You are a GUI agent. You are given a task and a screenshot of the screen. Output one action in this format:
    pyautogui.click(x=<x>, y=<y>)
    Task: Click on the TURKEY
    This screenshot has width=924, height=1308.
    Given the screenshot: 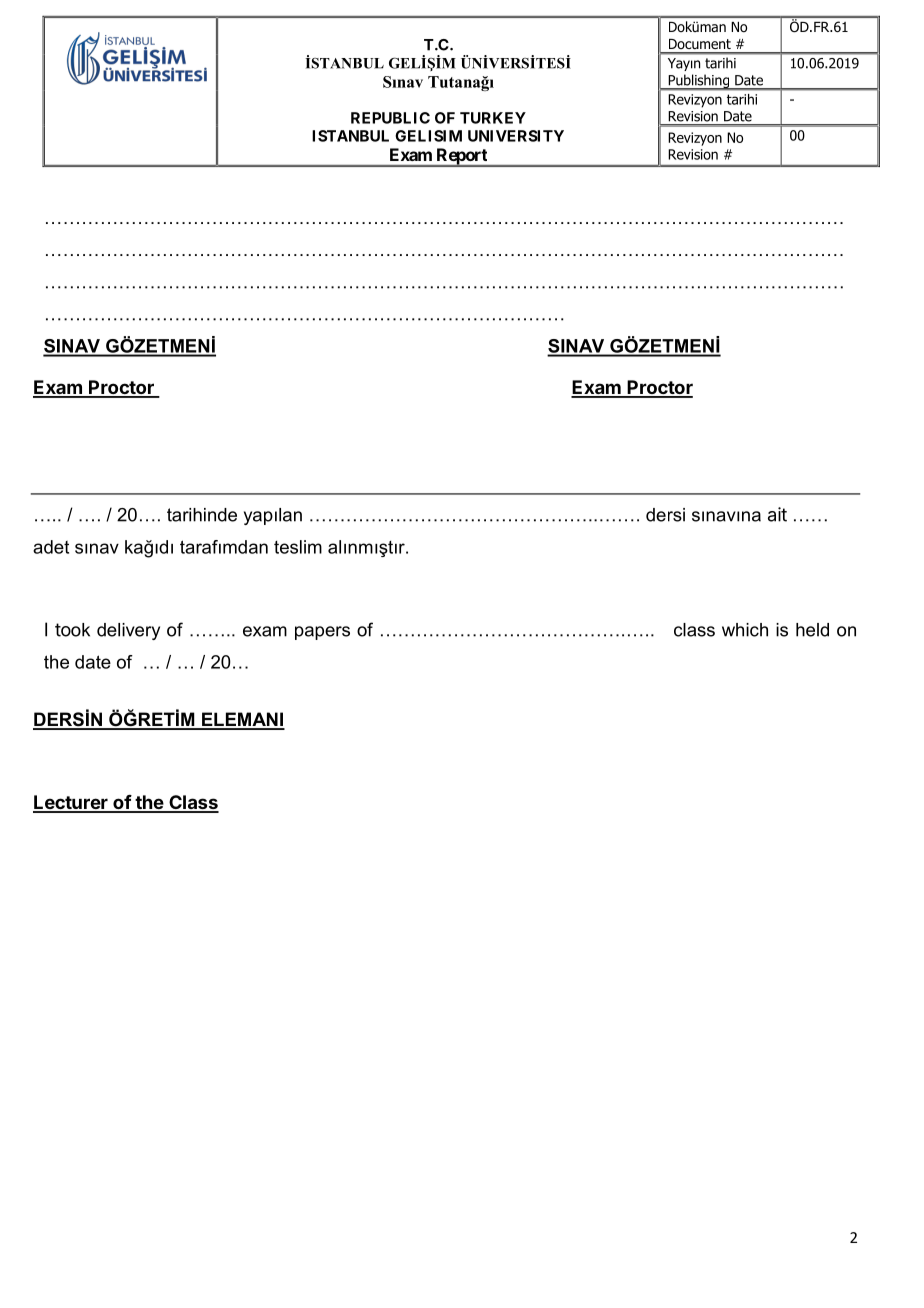 What is the action you would take?
    pyautogui.click(x=493, y=118)
